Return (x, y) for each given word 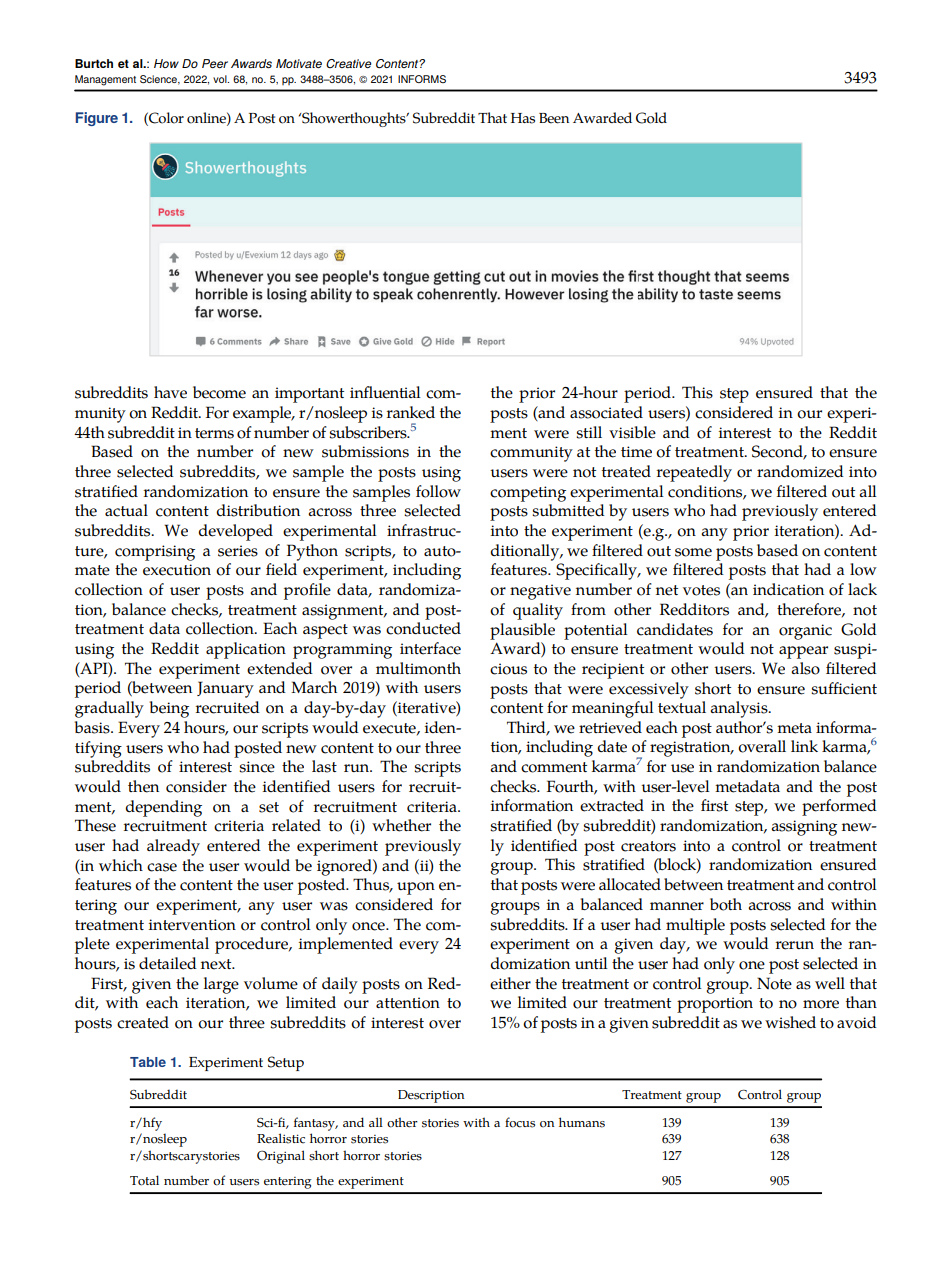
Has (523, 118)
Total (144, 1180)
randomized (800, 471)
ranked (411, 412)
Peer (215, 63)
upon (416, 888)
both (726, 904)
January (225, 689)
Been (554, 118)
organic (805, 632)
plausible (522, 631)
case (162, 867)
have (170, 392)
